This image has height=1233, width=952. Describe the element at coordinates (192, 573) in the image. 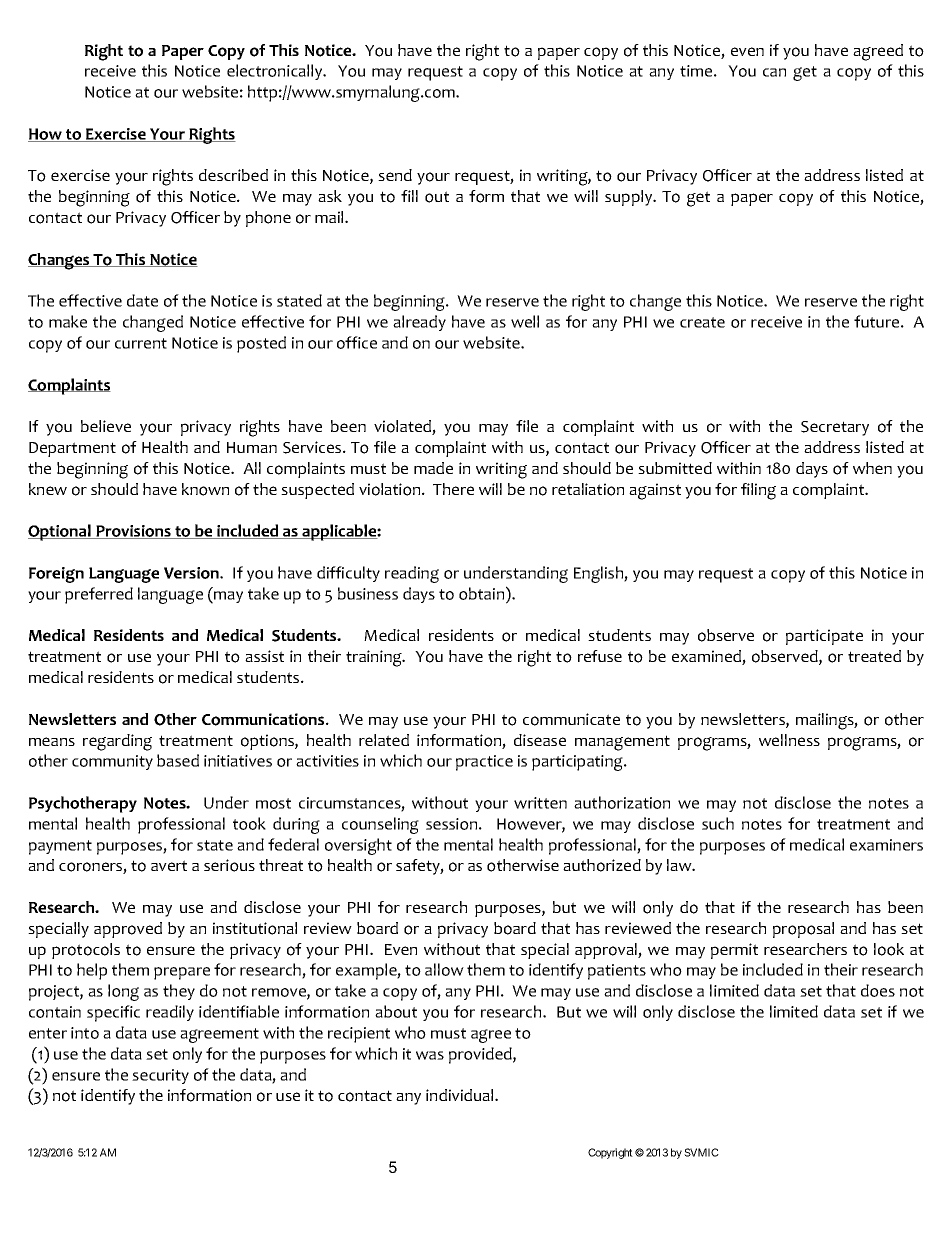

I see `Version` at that location.
